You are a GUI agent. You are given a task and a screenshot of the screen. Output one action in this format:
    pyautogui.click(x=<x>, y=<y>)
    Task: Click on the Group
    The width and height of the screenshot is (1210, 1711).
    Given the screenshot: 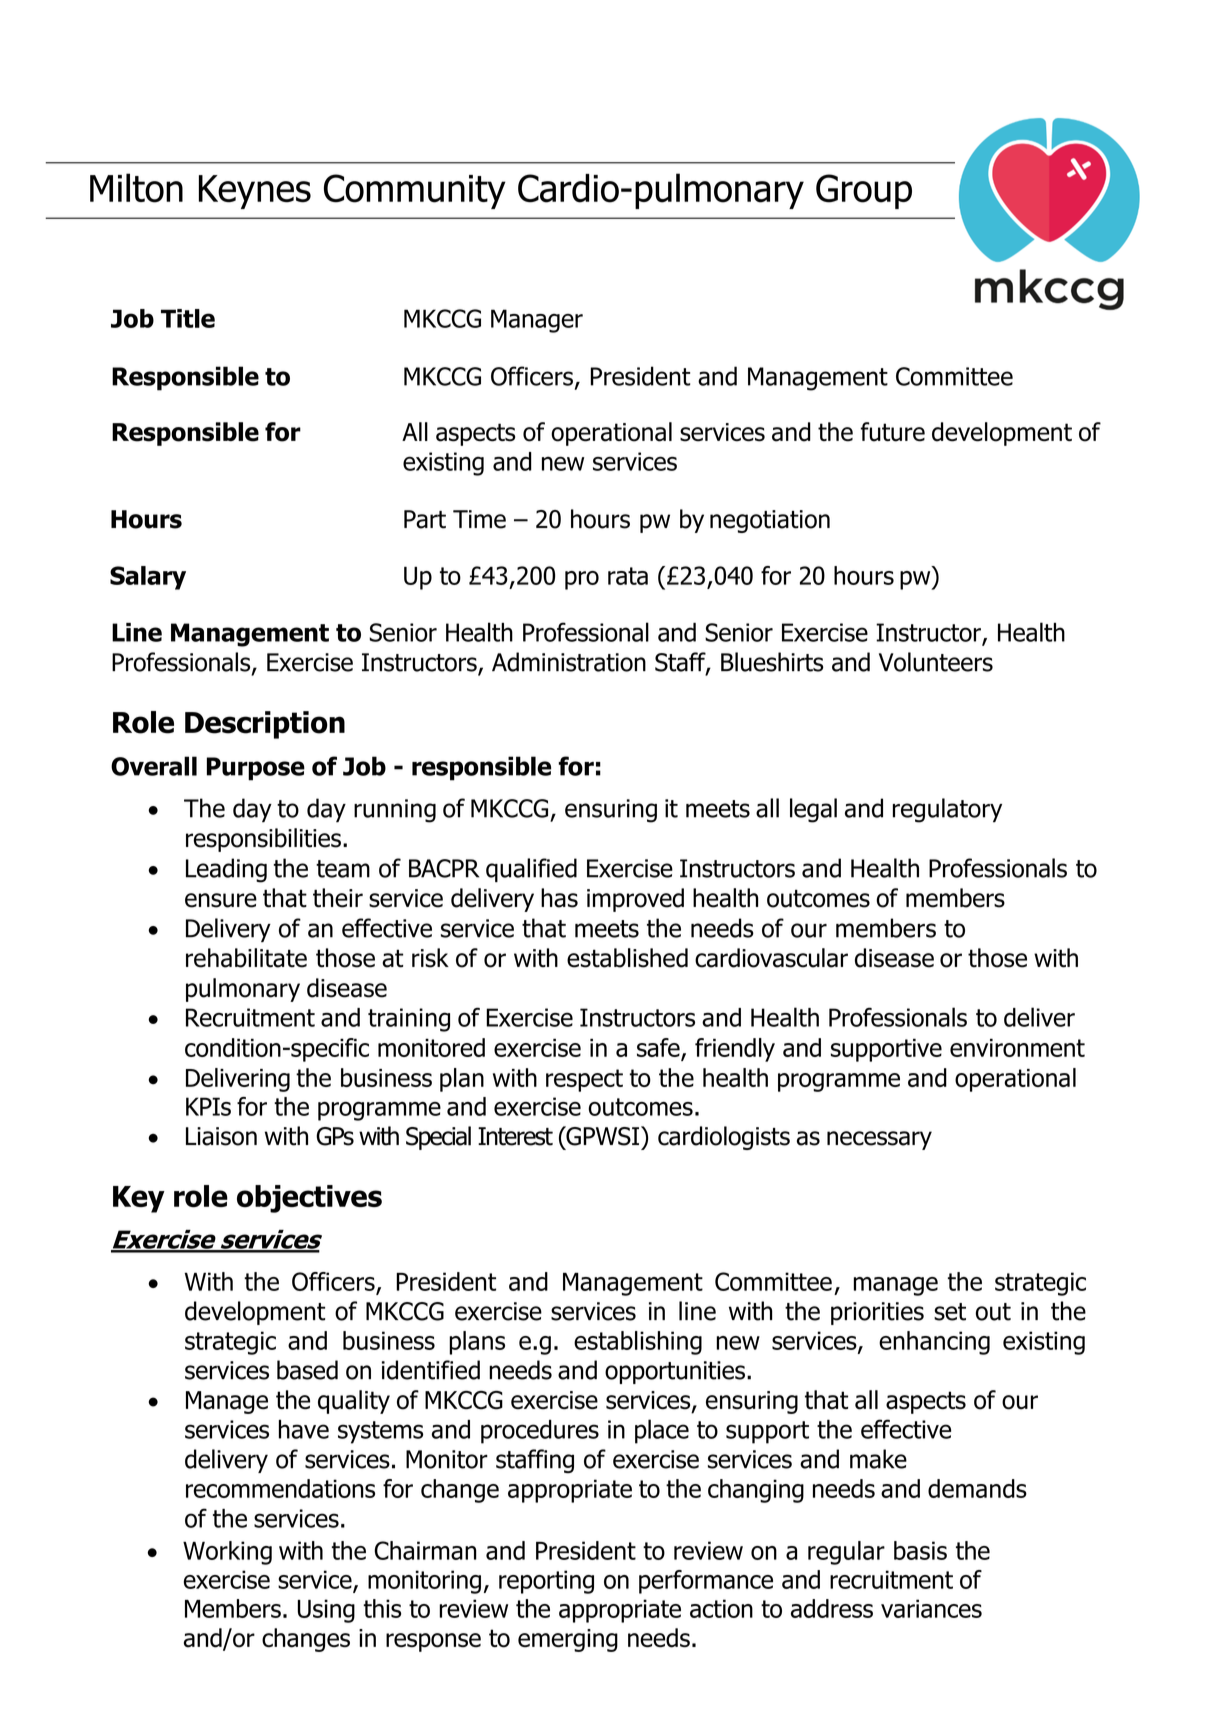 What is the action you would take?
    pyautogui.click(x=864, y=191)
